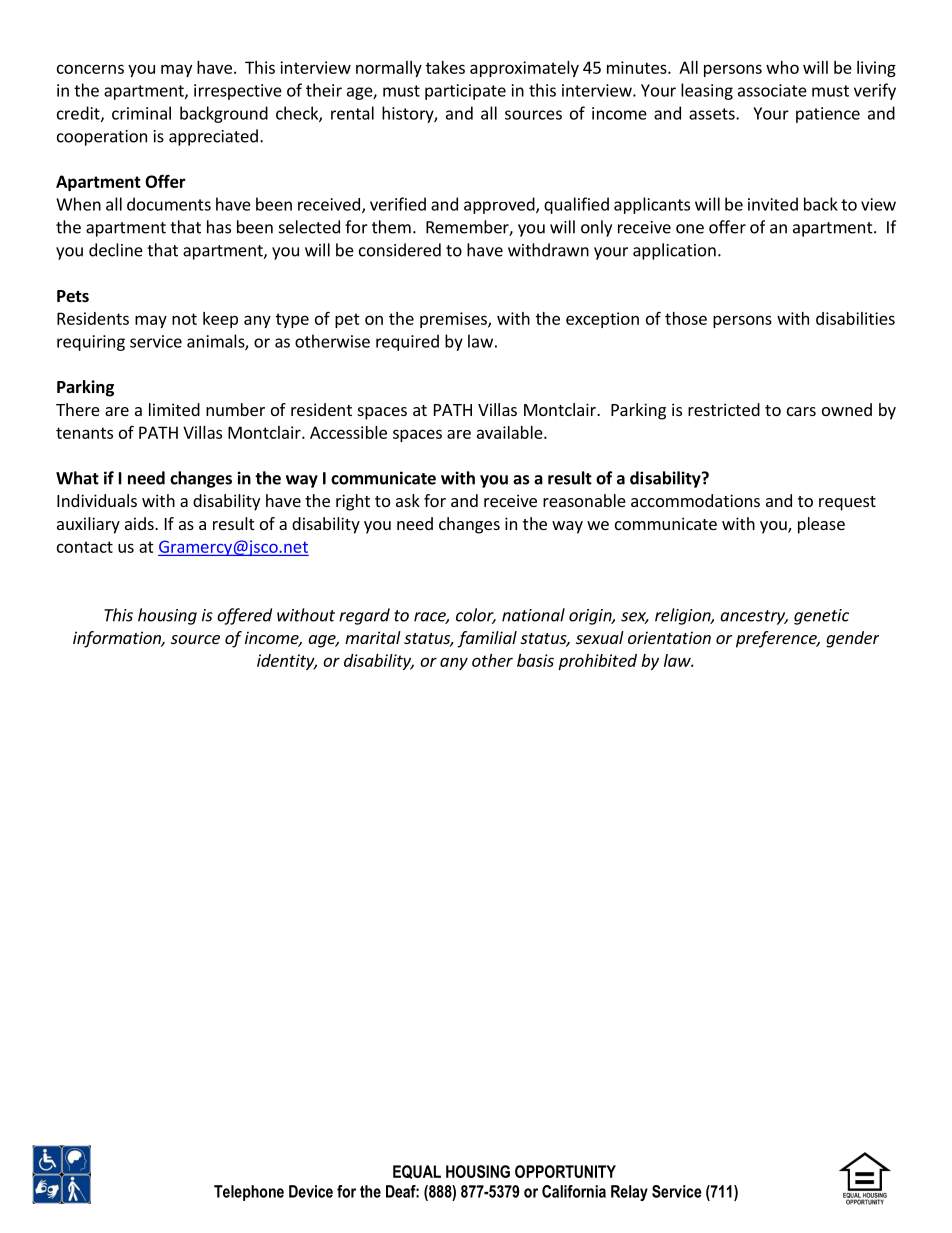 The image size is (952, 1233). Describe the element at coordinates (629, 1193) in the page. I see `Relay` at that location.
